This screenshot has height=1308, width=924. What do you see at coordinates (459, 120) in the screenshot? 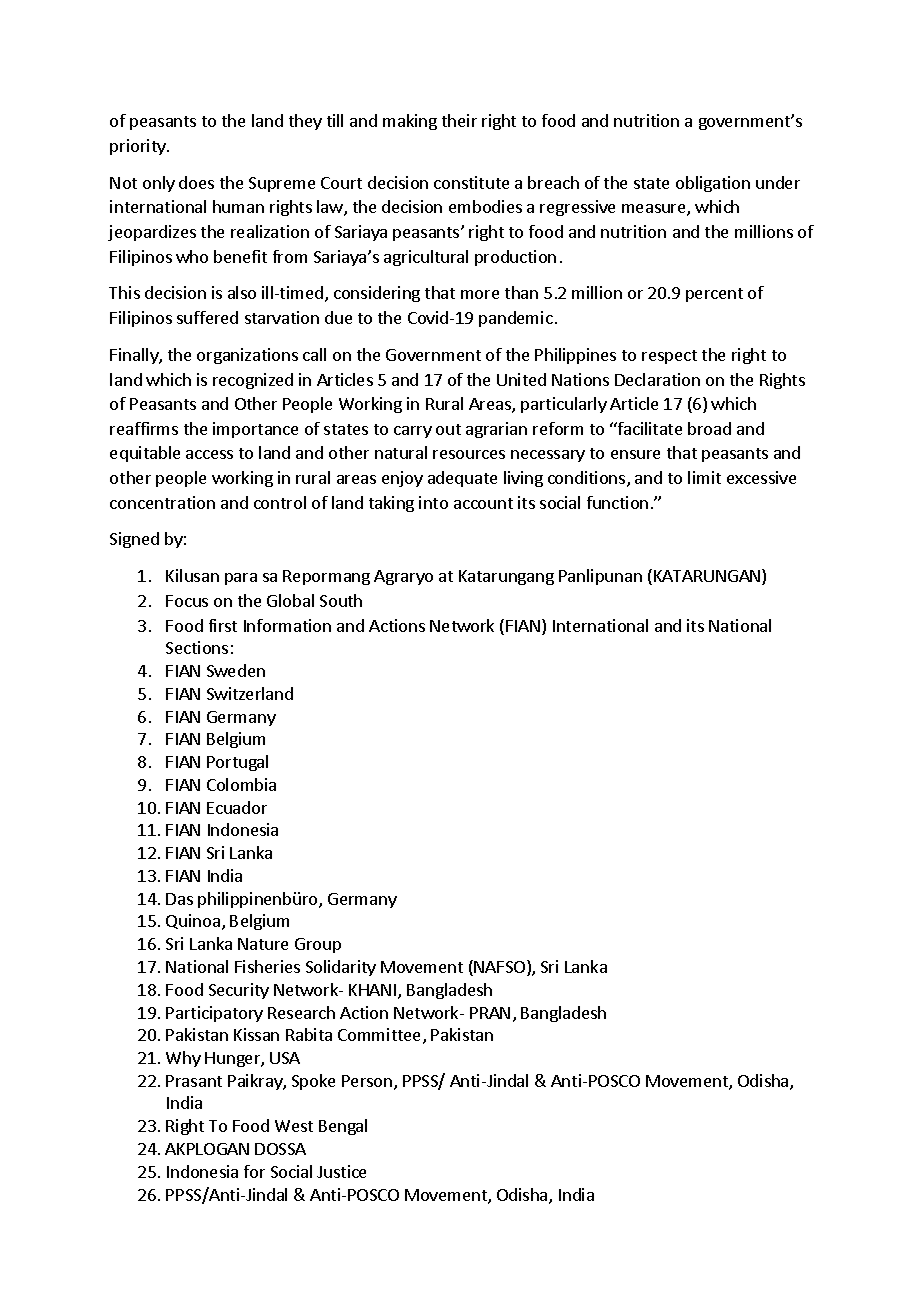
I see `their` at bounding box center [459, 120].
